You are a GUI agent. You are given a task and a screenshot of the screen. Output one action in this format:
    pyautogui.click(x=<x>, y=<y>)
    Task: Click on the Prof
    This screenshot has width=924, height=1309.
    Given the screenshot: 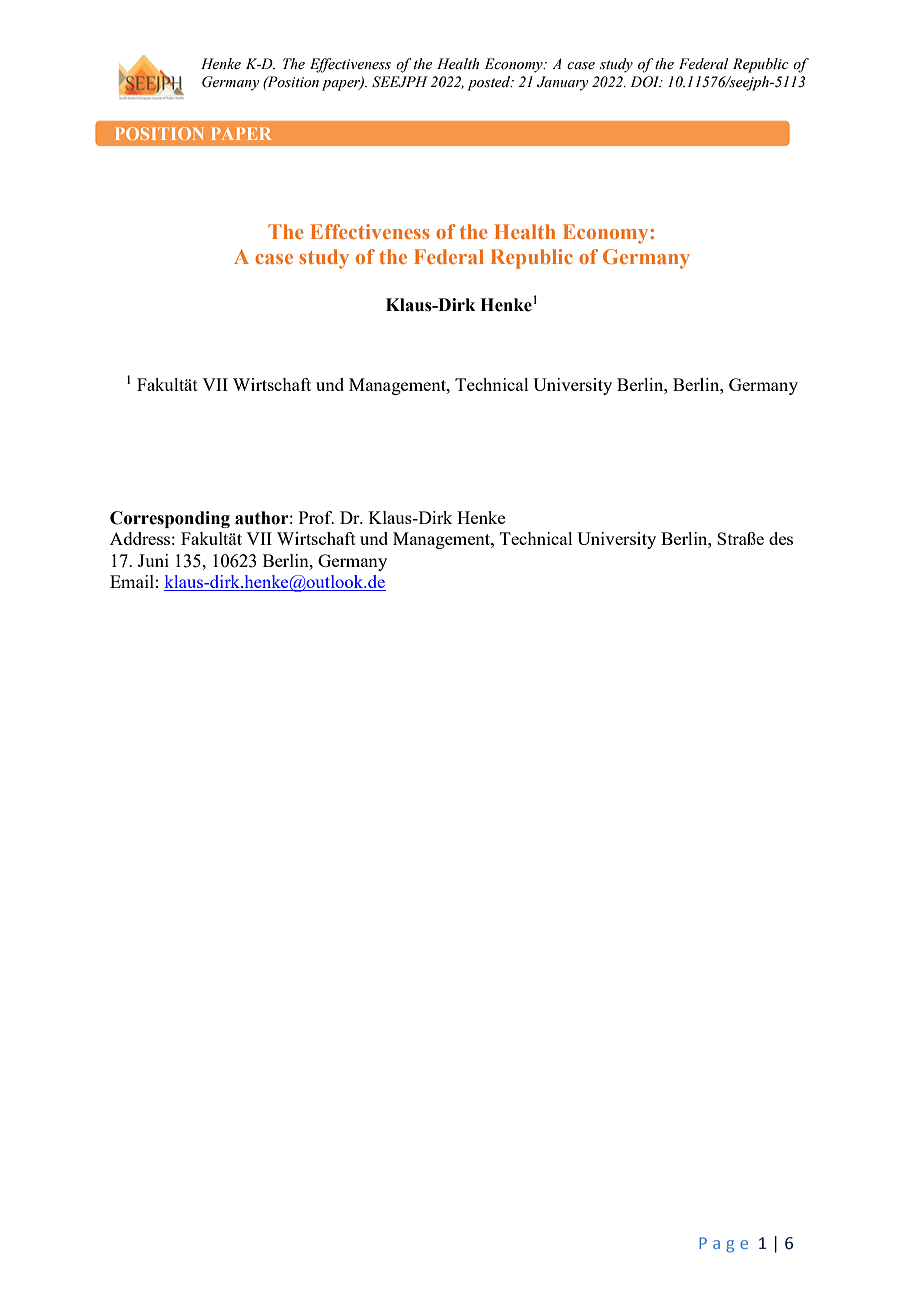 What is the action you would take?
    pyautogui.click(x=316, y=517)
